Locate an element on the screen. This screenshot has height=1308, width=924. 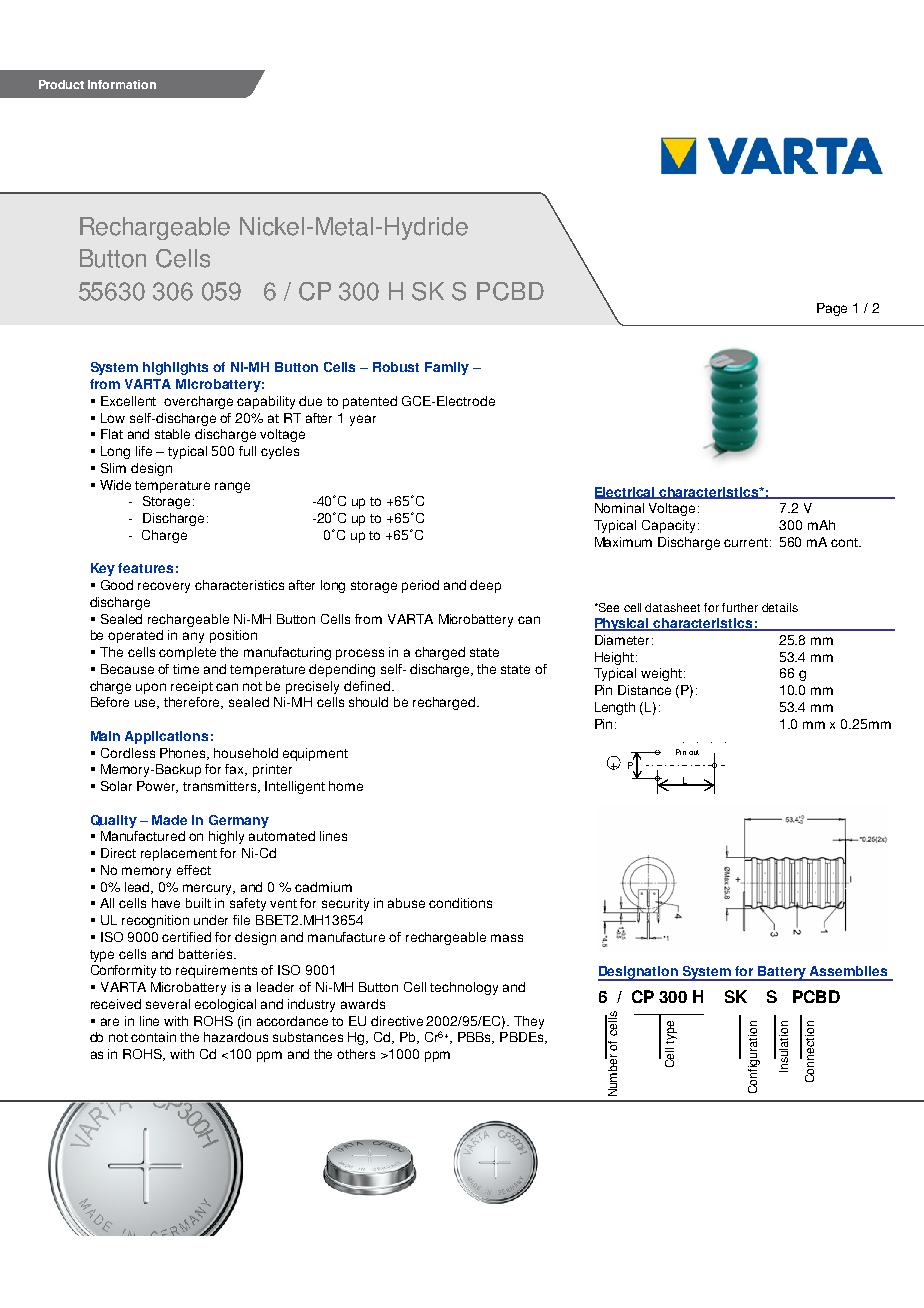
Information is located at coordinates (122, 84).
